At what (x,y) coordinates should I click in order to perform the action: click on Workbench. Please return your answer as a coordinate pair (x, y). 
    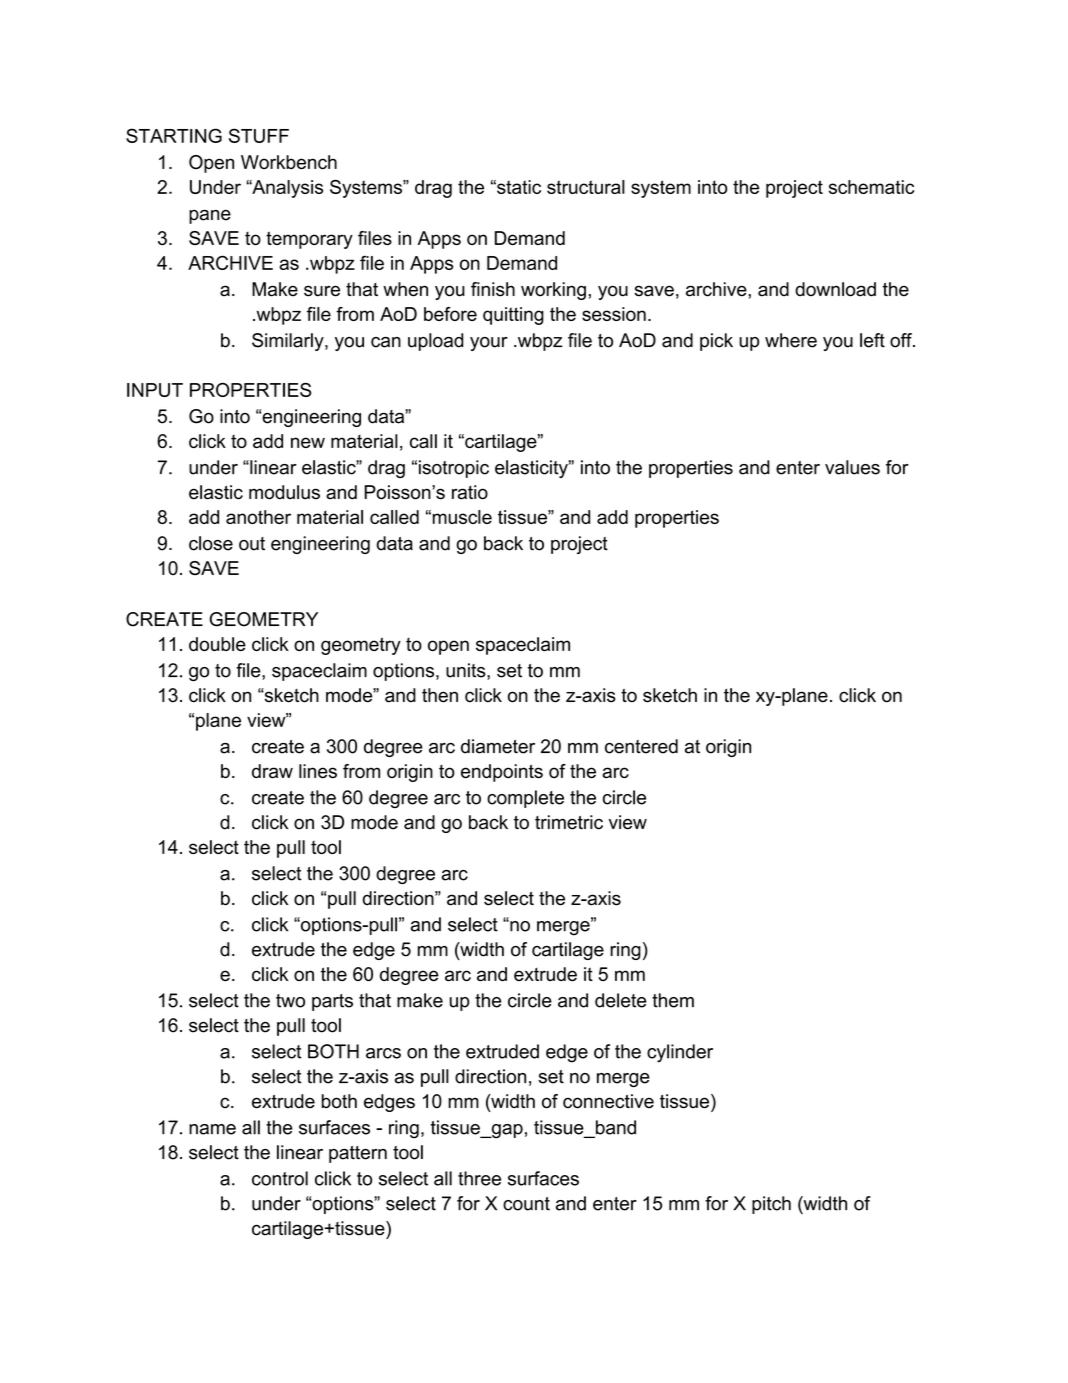
    Looking at the image, I should click on (289, 162).
